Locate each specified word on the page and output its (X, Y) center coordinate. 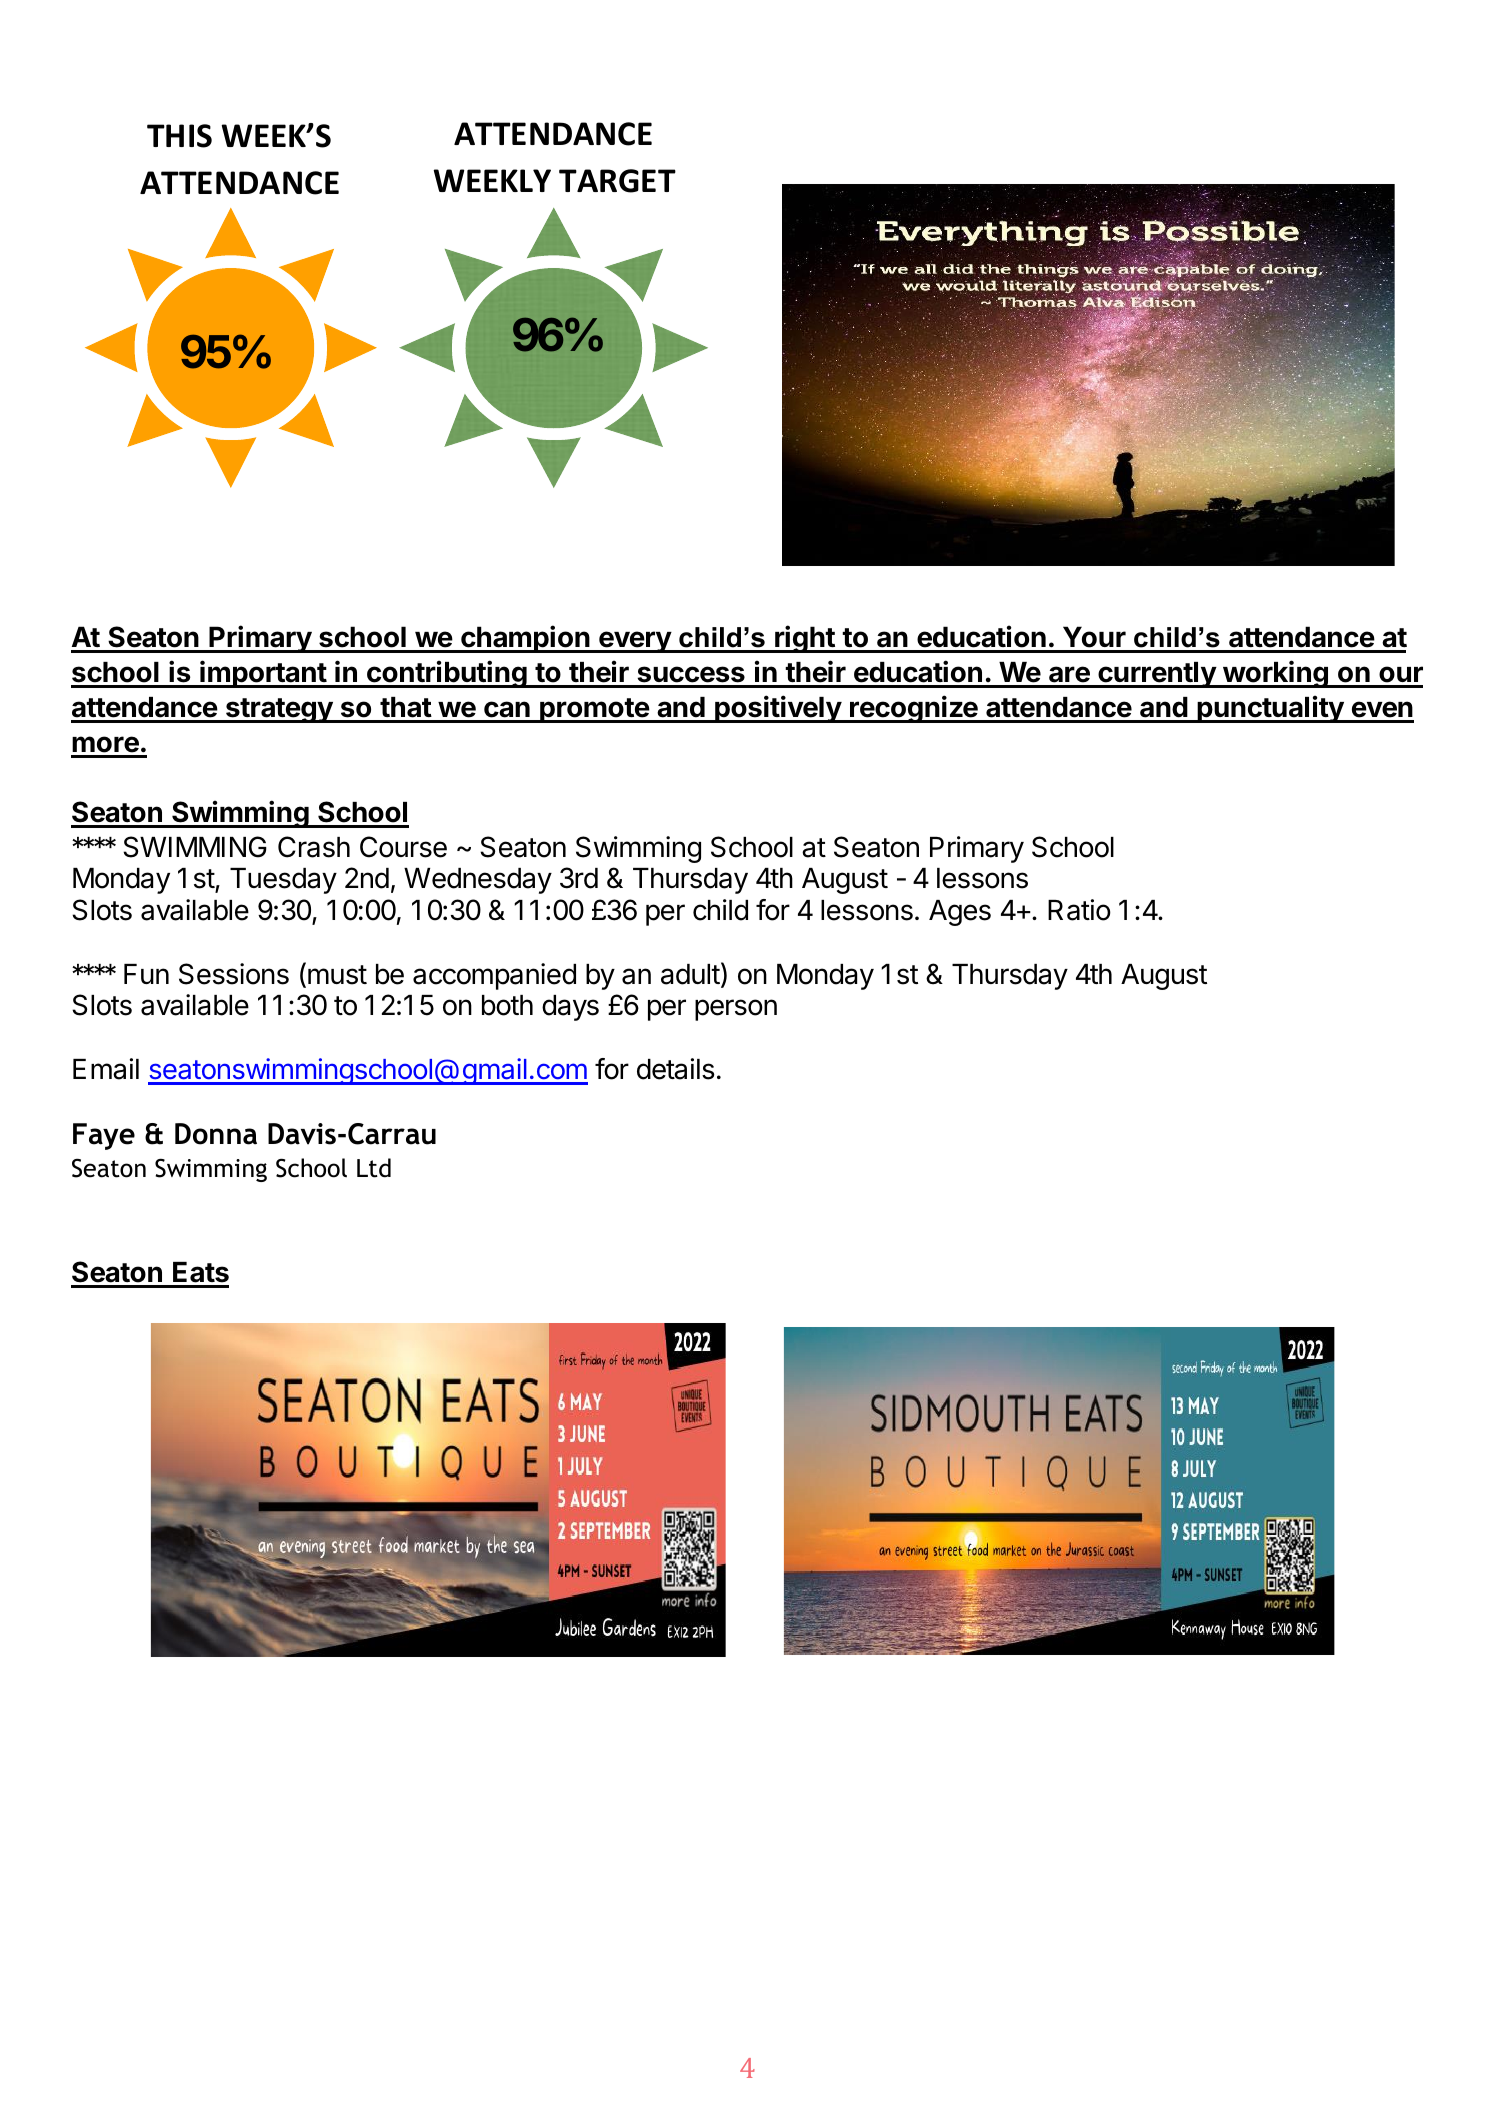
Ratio (1079, 910)
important (263, 674)
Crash (314, 847)
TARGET (617, 181)
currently (1157, 675)
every (635, 642)
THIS (179, 136)
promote (594, 710)
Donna (216, 1134)
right (805, 639)
